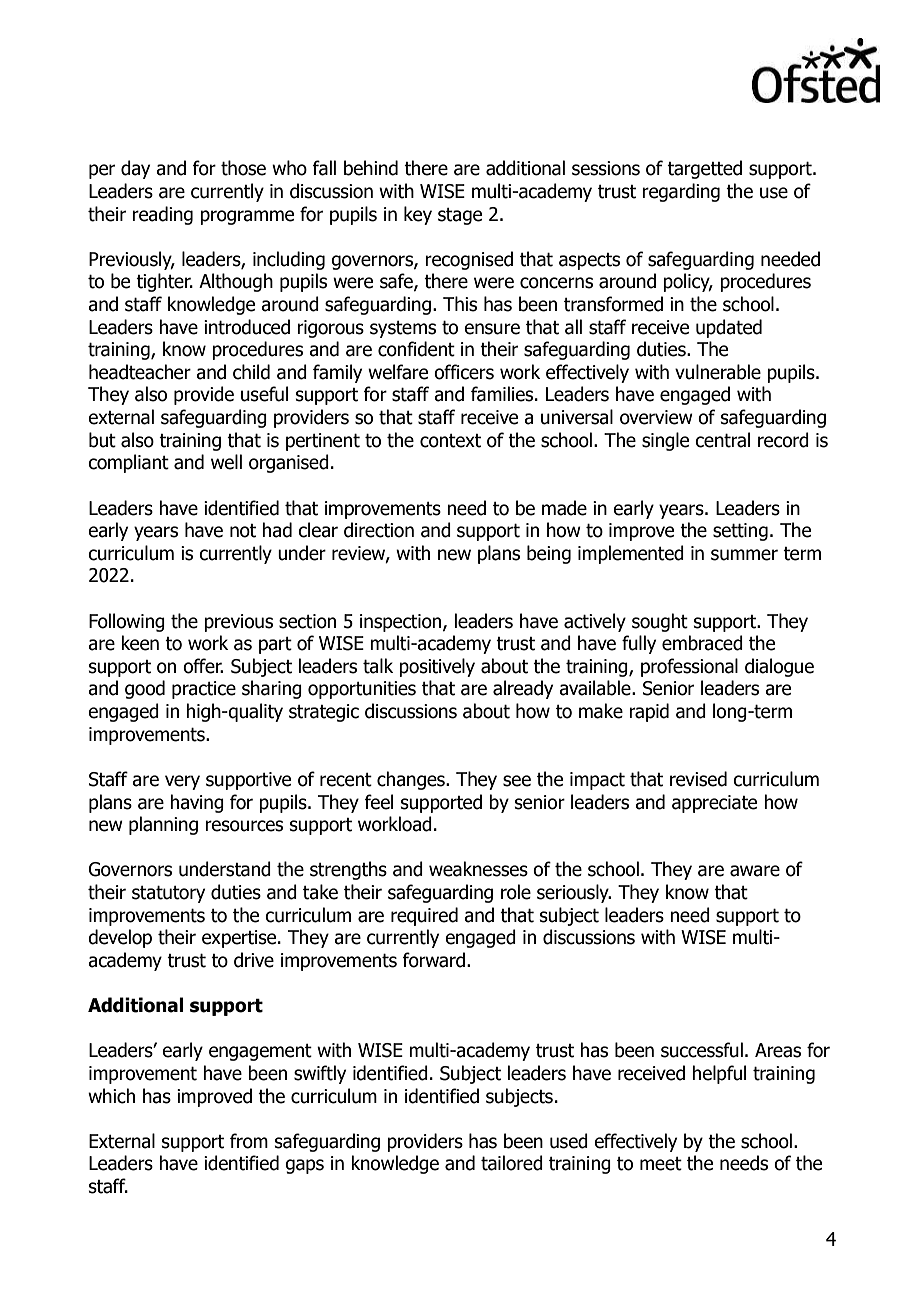 The height and width of the document is (1310, 924). Describe the element at coordinates (162, 215) in the document. I see `reading` at that location.
